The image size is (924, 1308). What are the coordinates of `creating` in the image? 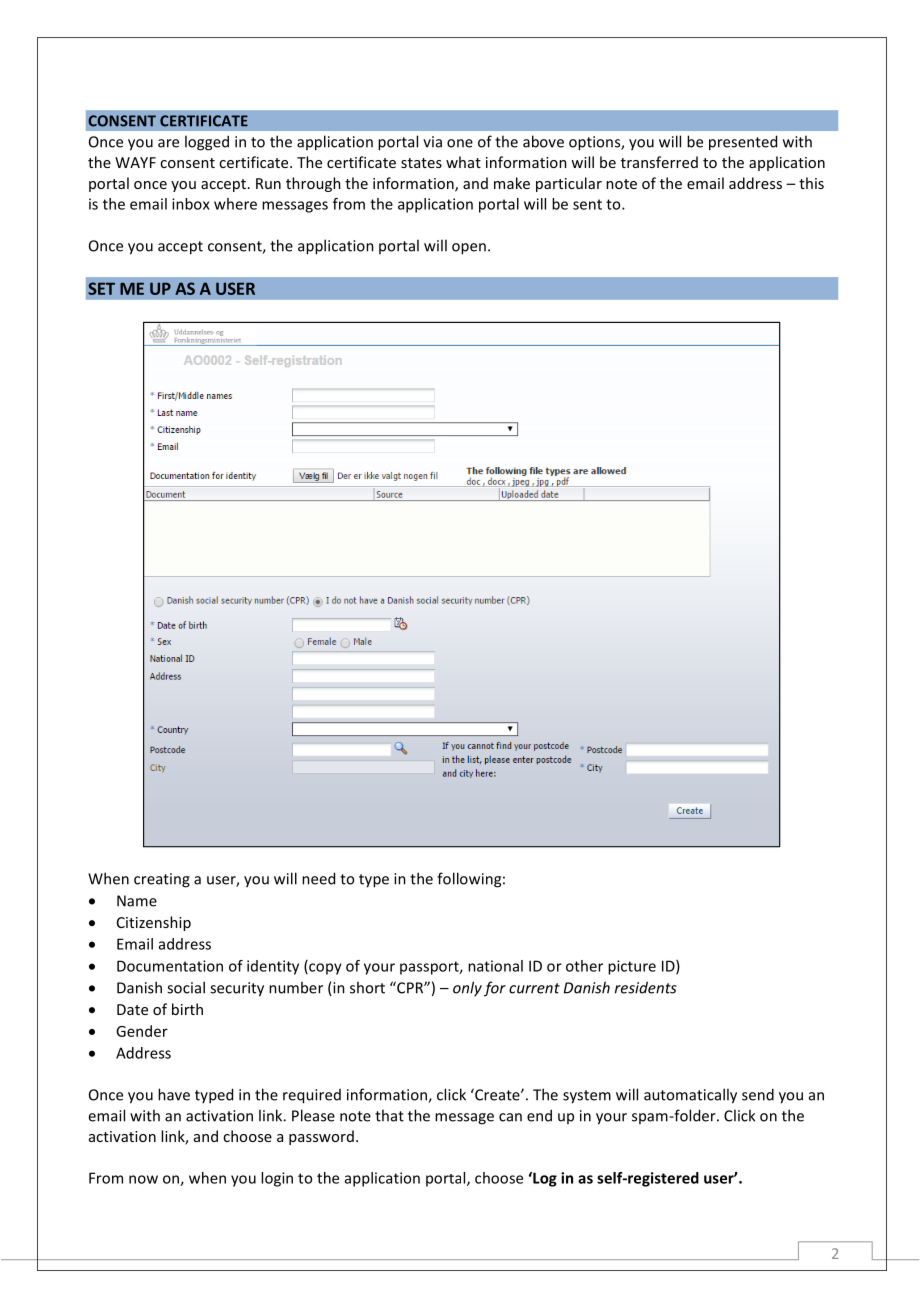 It's located at (162, 880).
